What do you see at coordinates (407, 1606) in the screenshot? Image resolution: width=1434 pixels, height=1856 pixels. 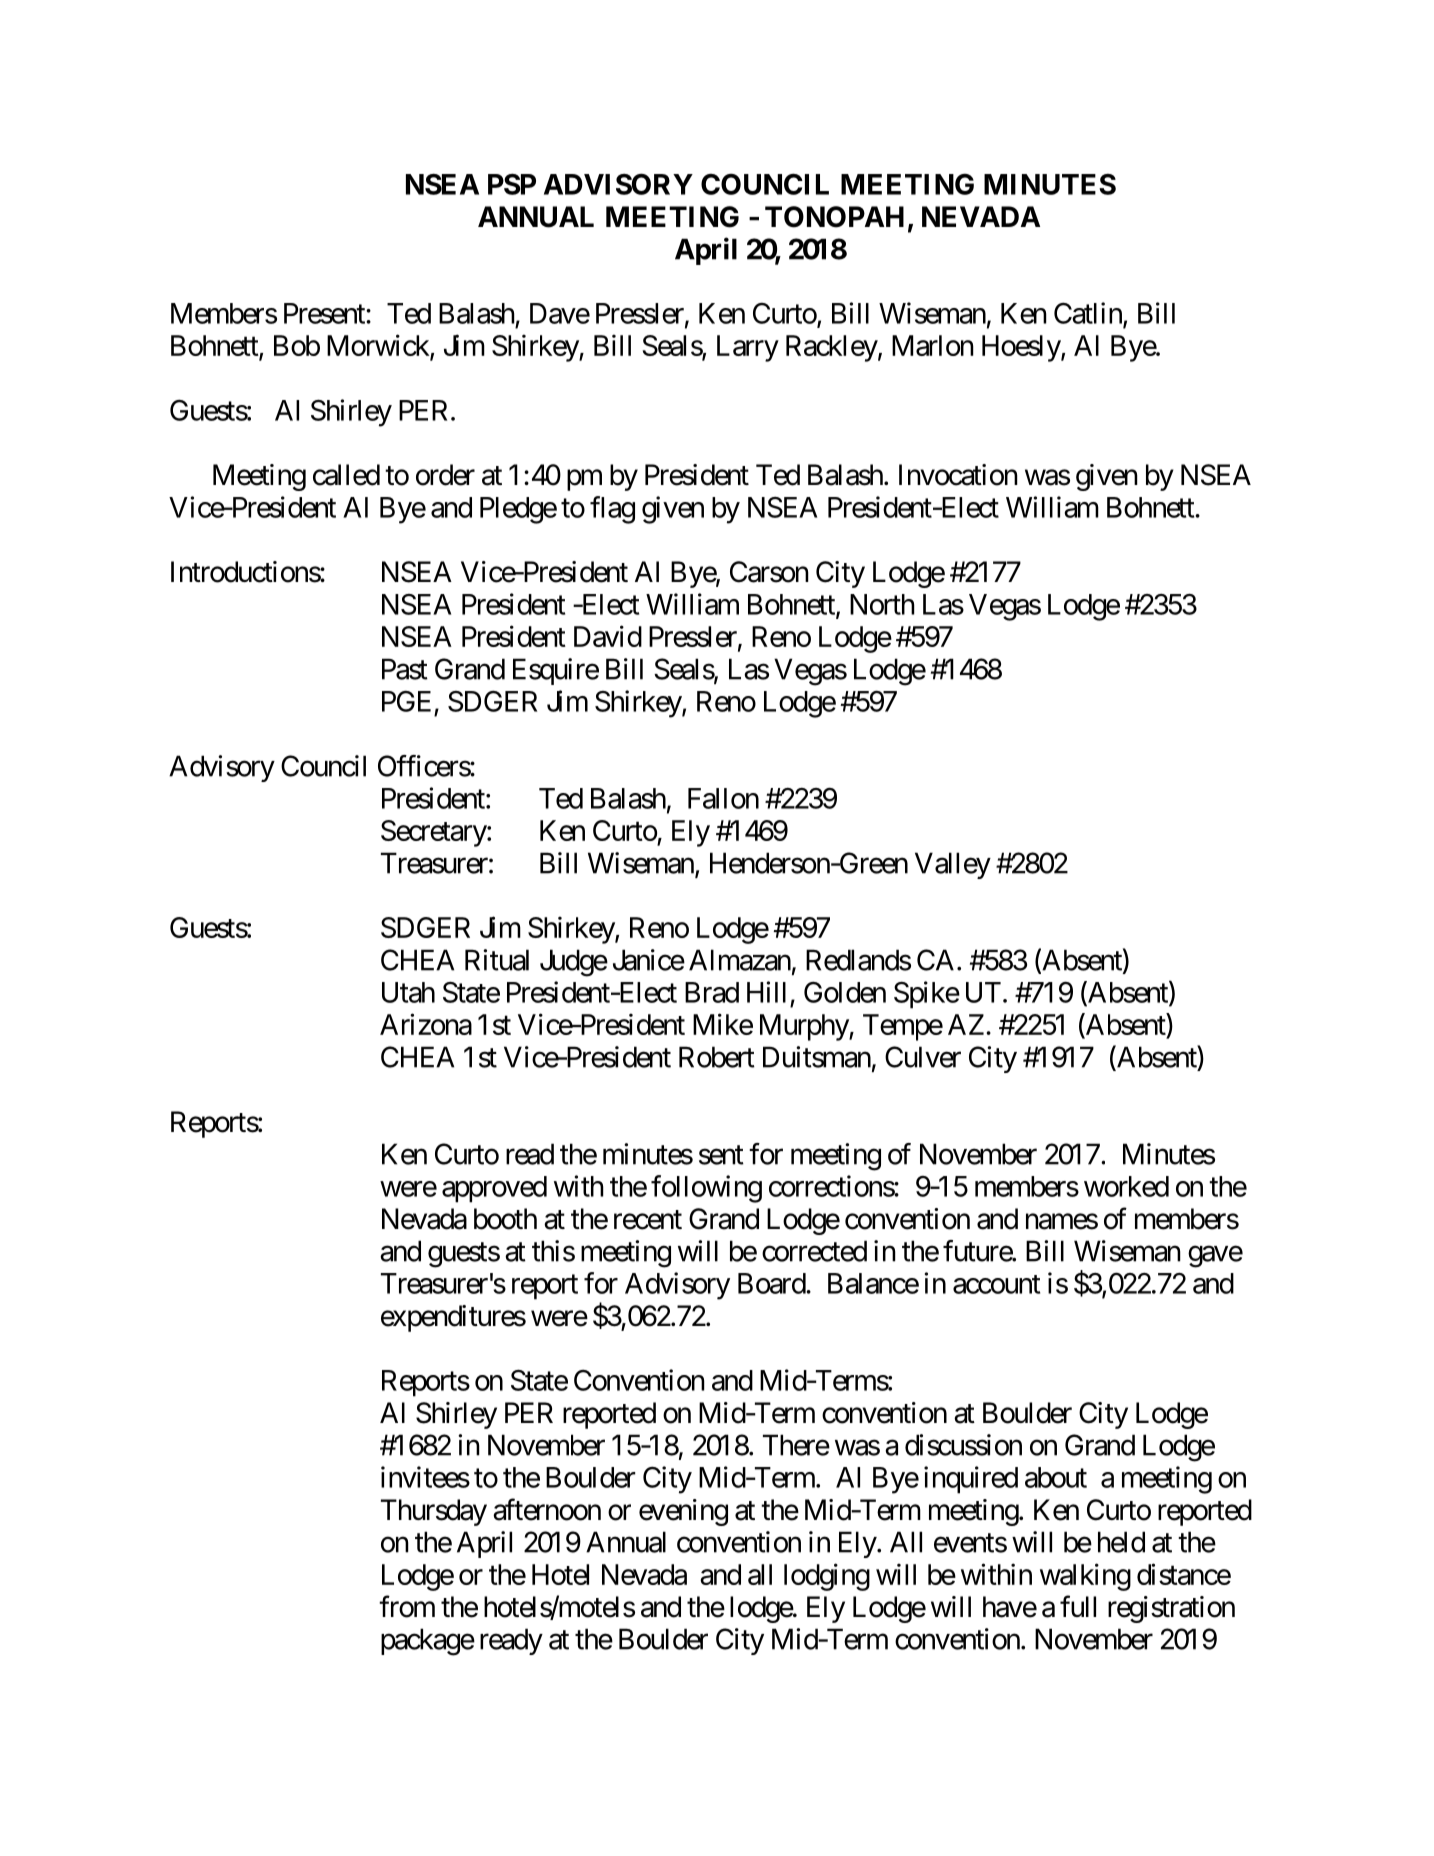 I see `from` at bounding box center [407, 1606].
